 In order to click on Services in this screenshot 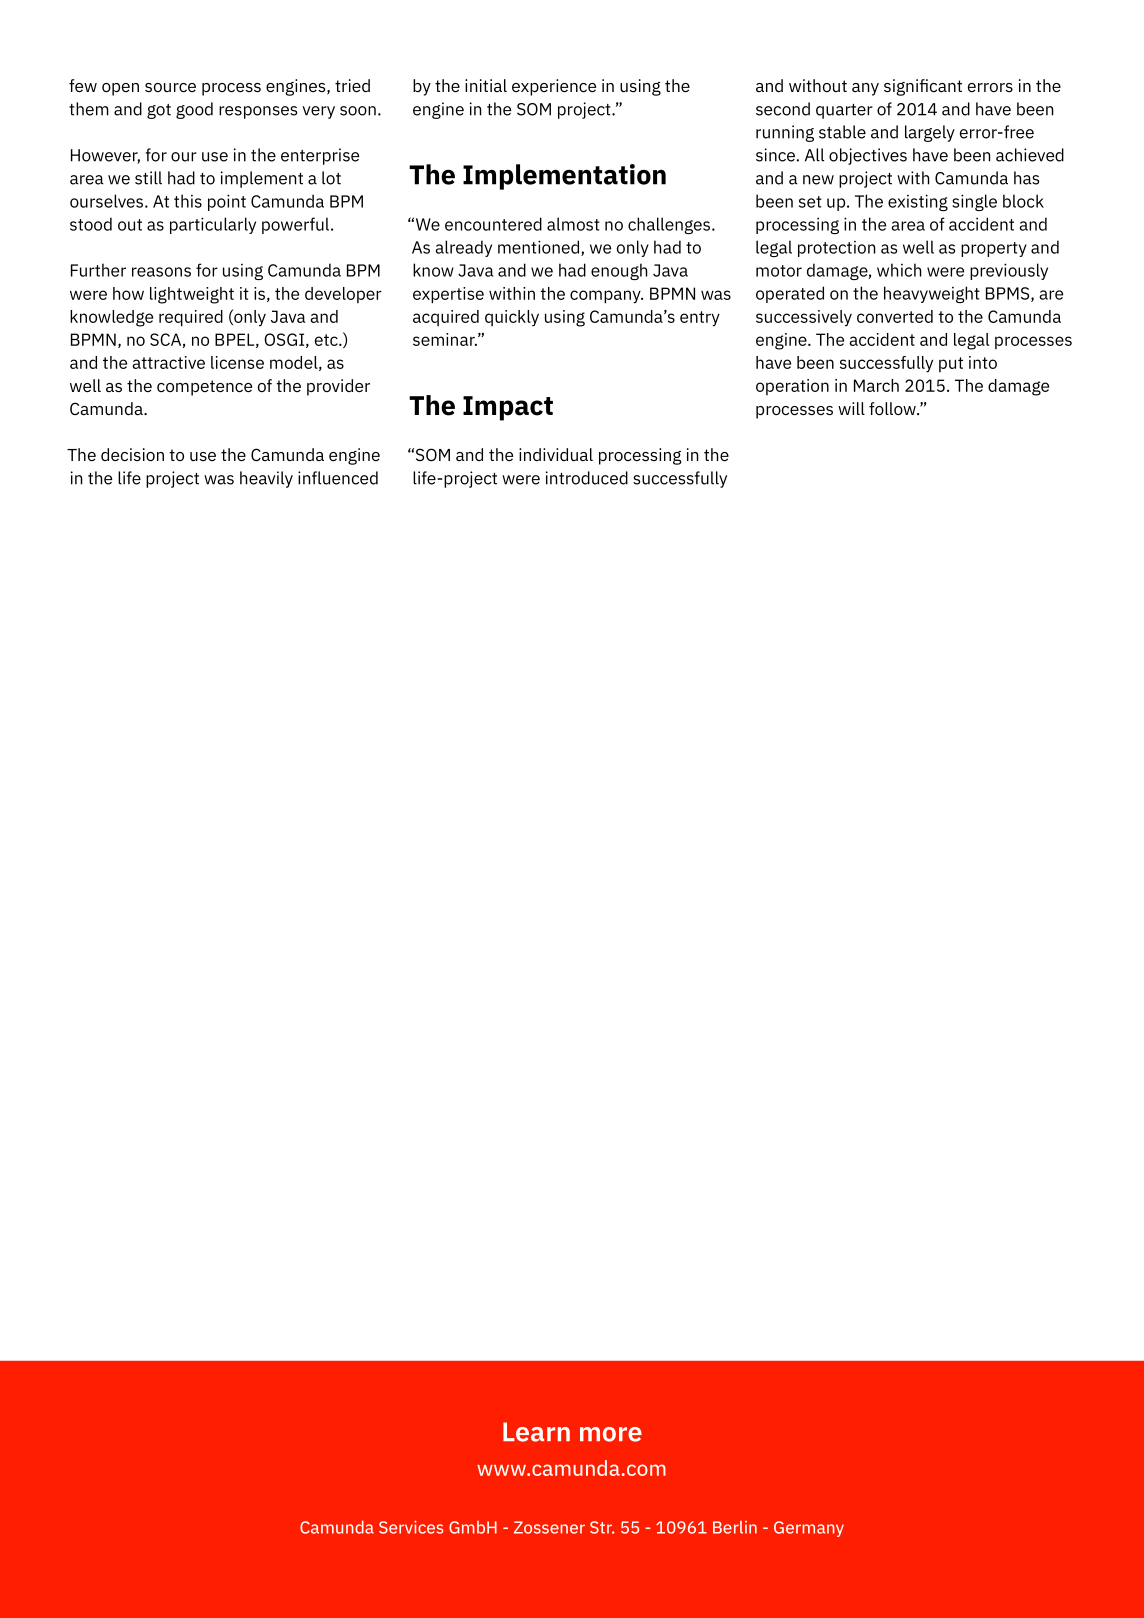, I will do `click(411, 1527)`.
